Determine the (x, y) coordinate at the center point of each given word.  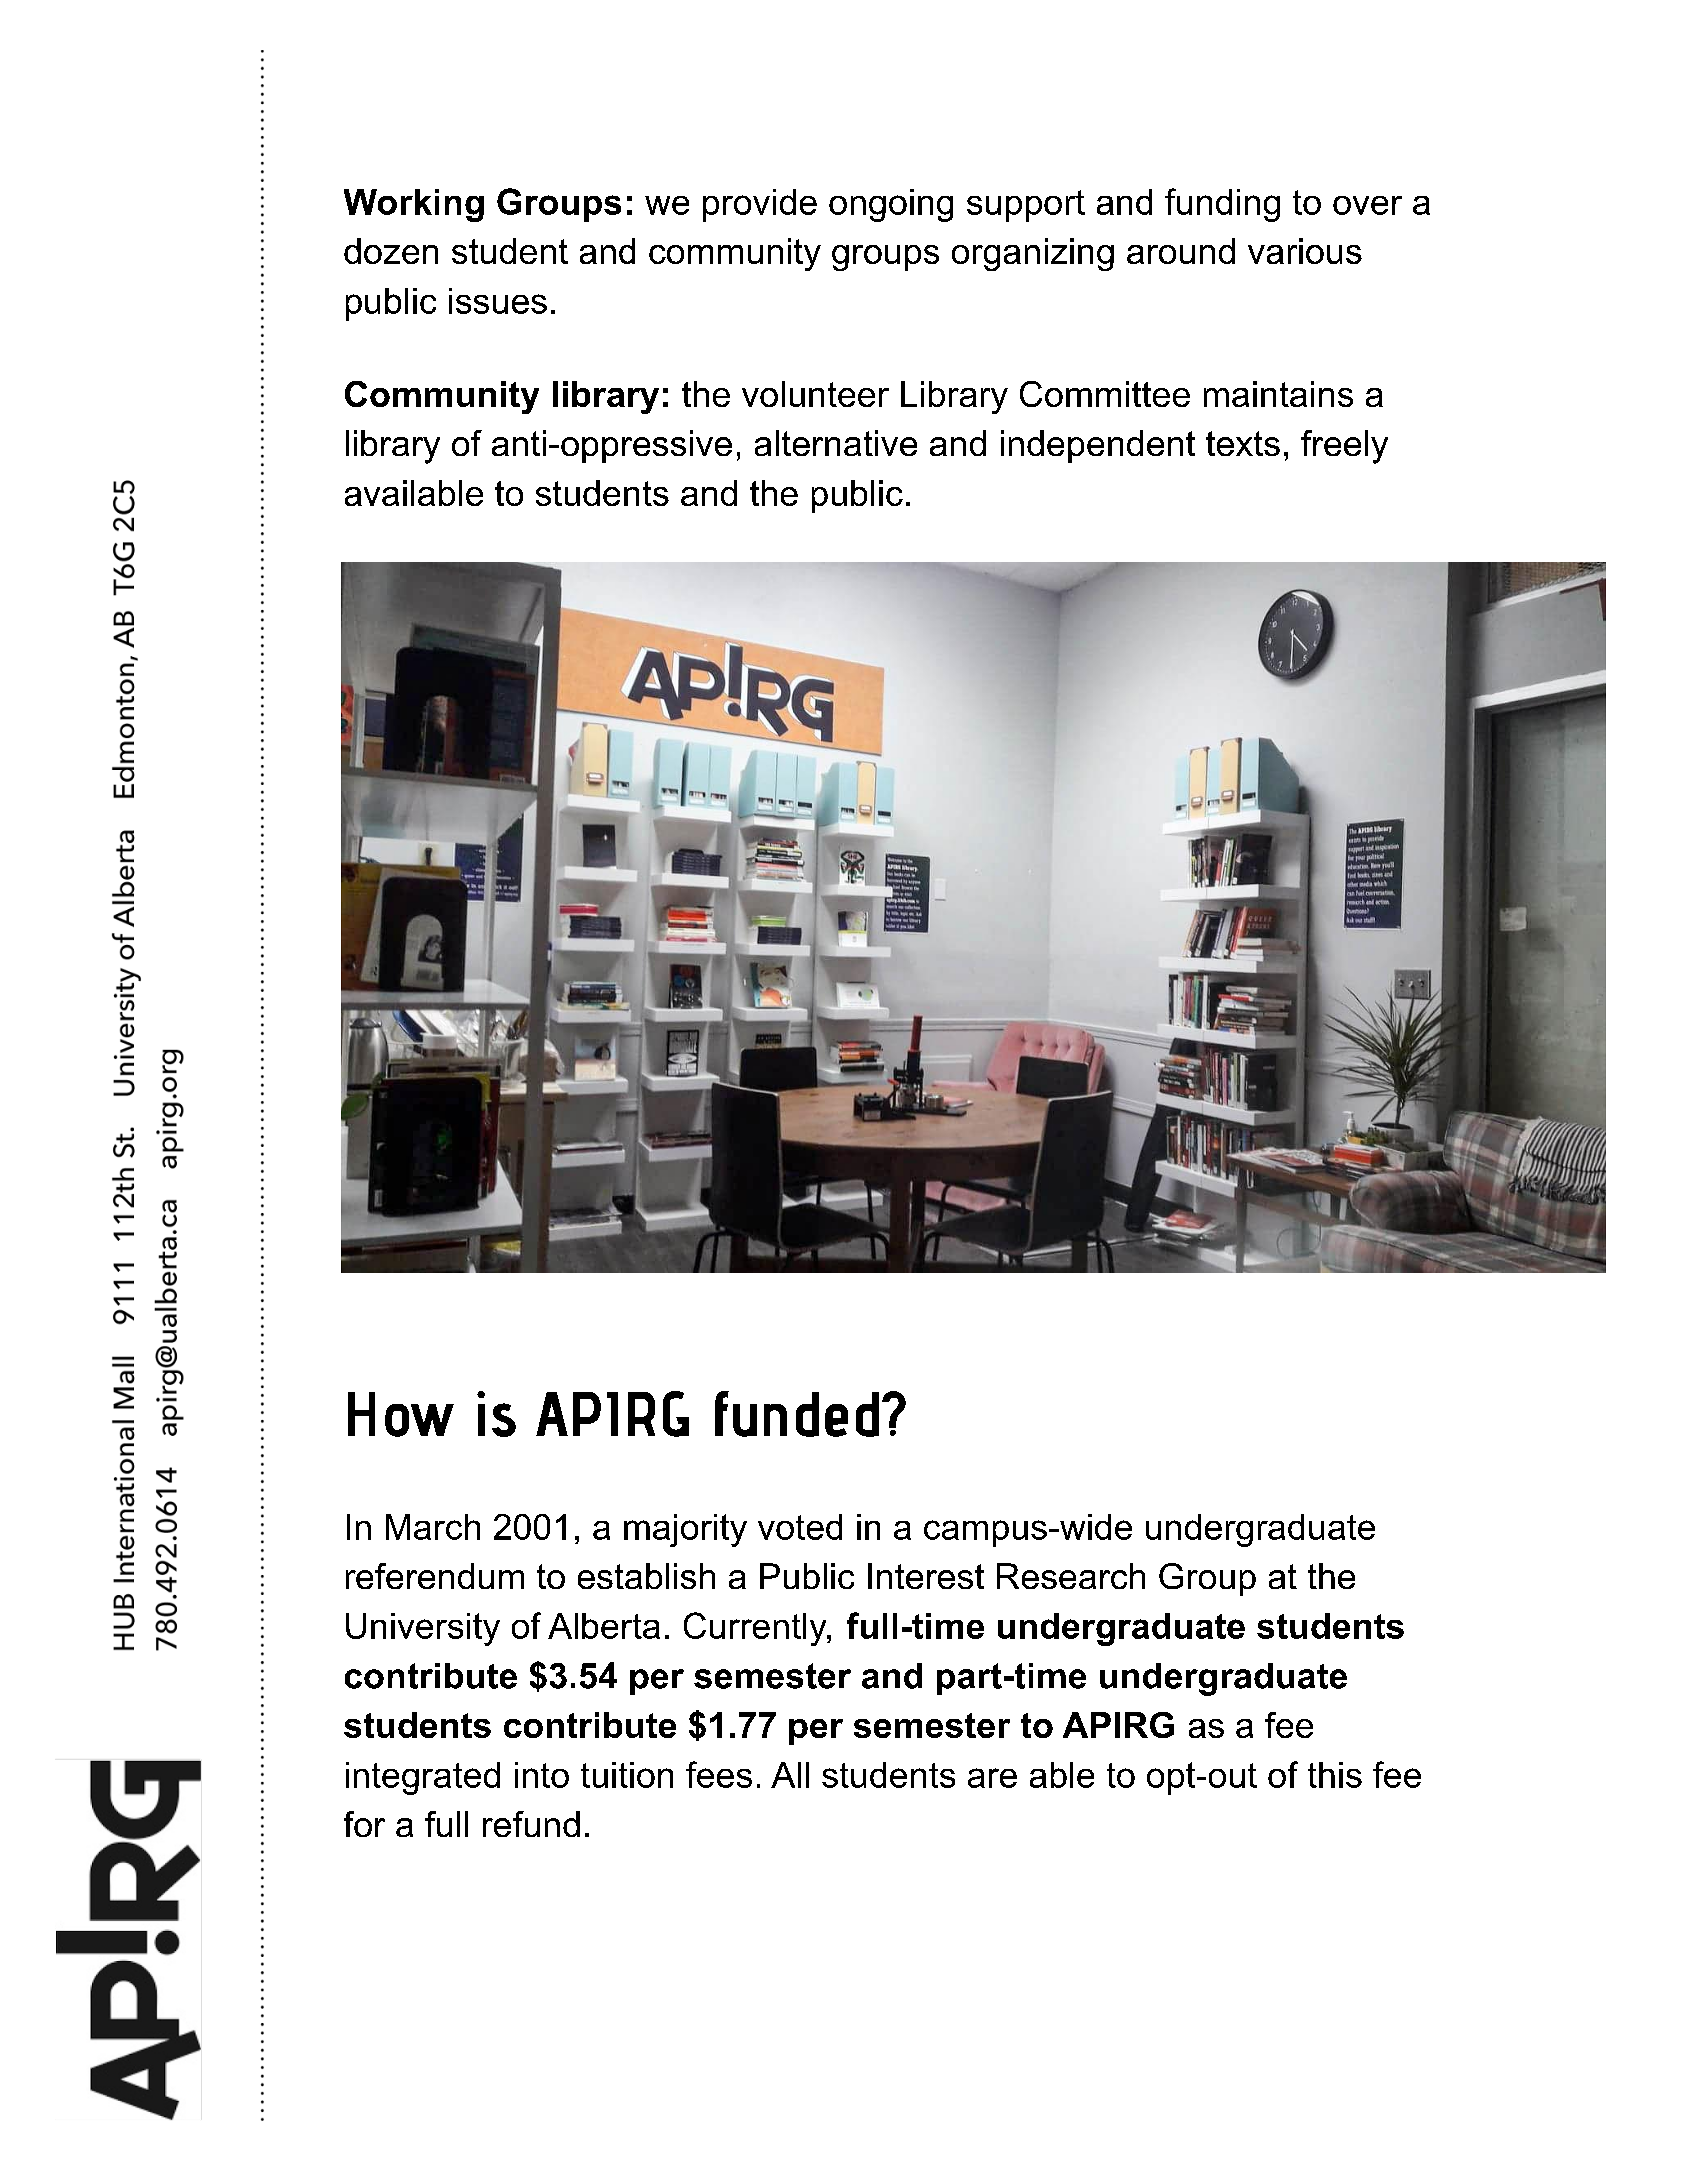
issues (498, 301)
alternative (836, 443)
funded (797, 1414)
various (1305, 251)
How (401, 1414)
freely (1344, 447)
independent (1098, 446)
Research (1071, 1576)
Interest (926, 1576)
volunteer (815, 394)
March (433, 1527)
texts (1243, 443)
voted (800, 1527)
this (1335, 1775)
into (542, 1775)
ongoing (891, 205)
